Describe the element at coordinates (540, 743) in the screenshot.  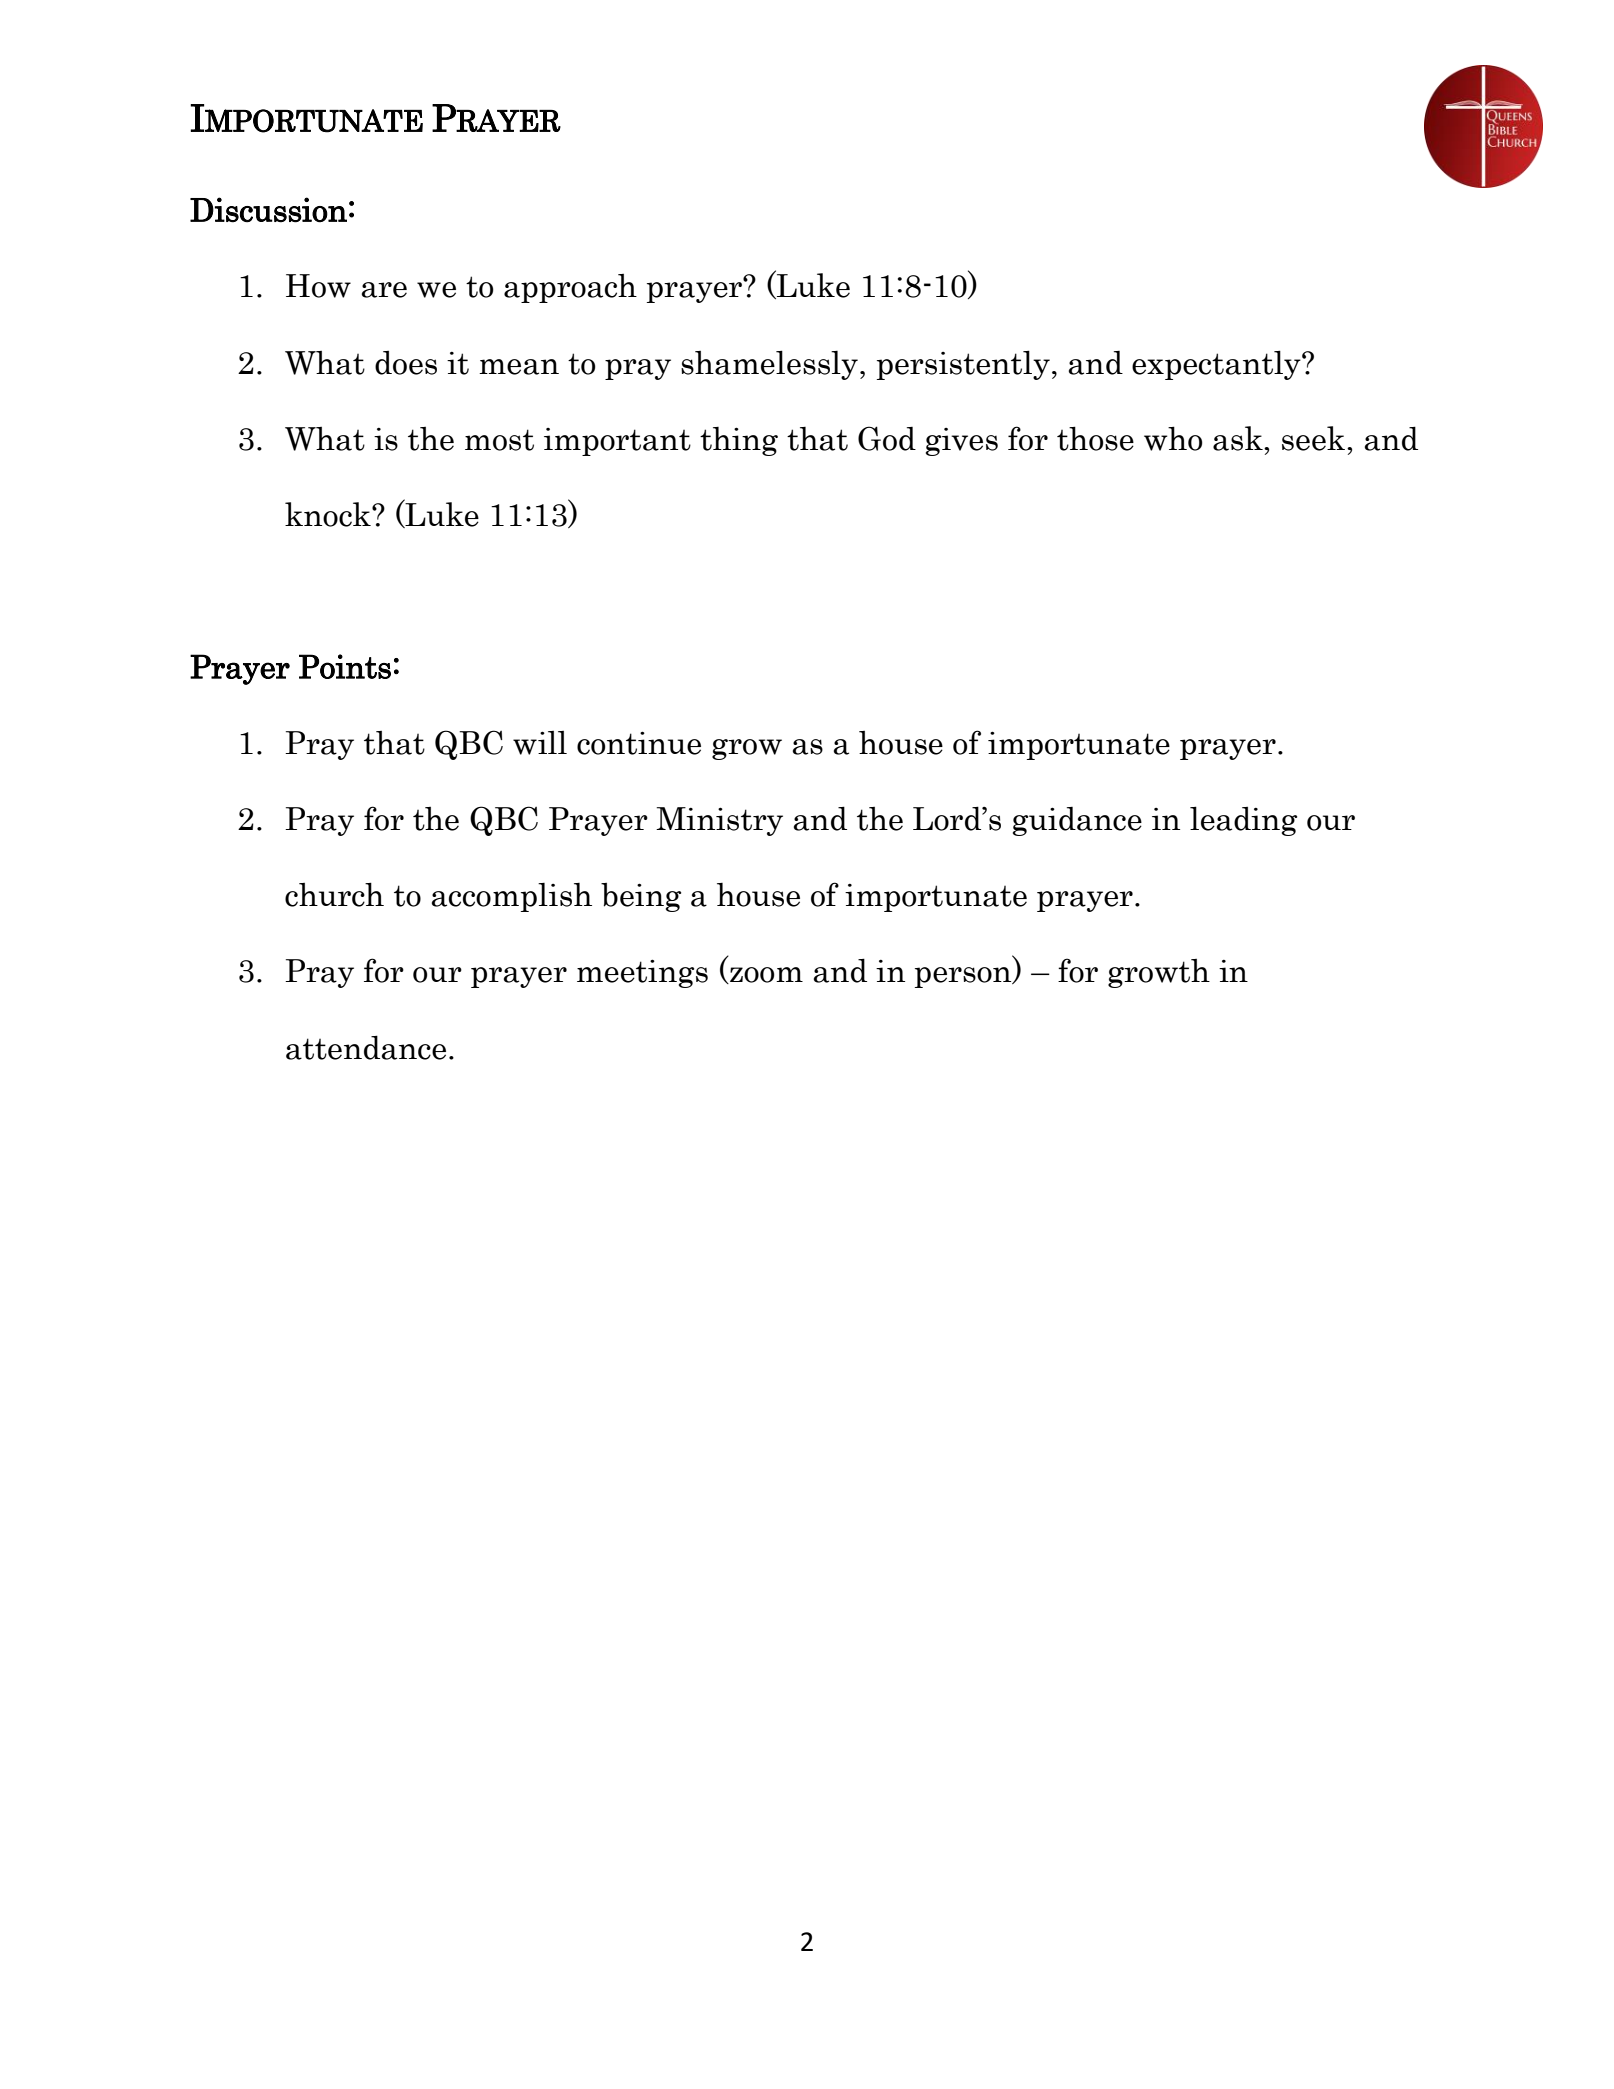
I see `will` at that location.
